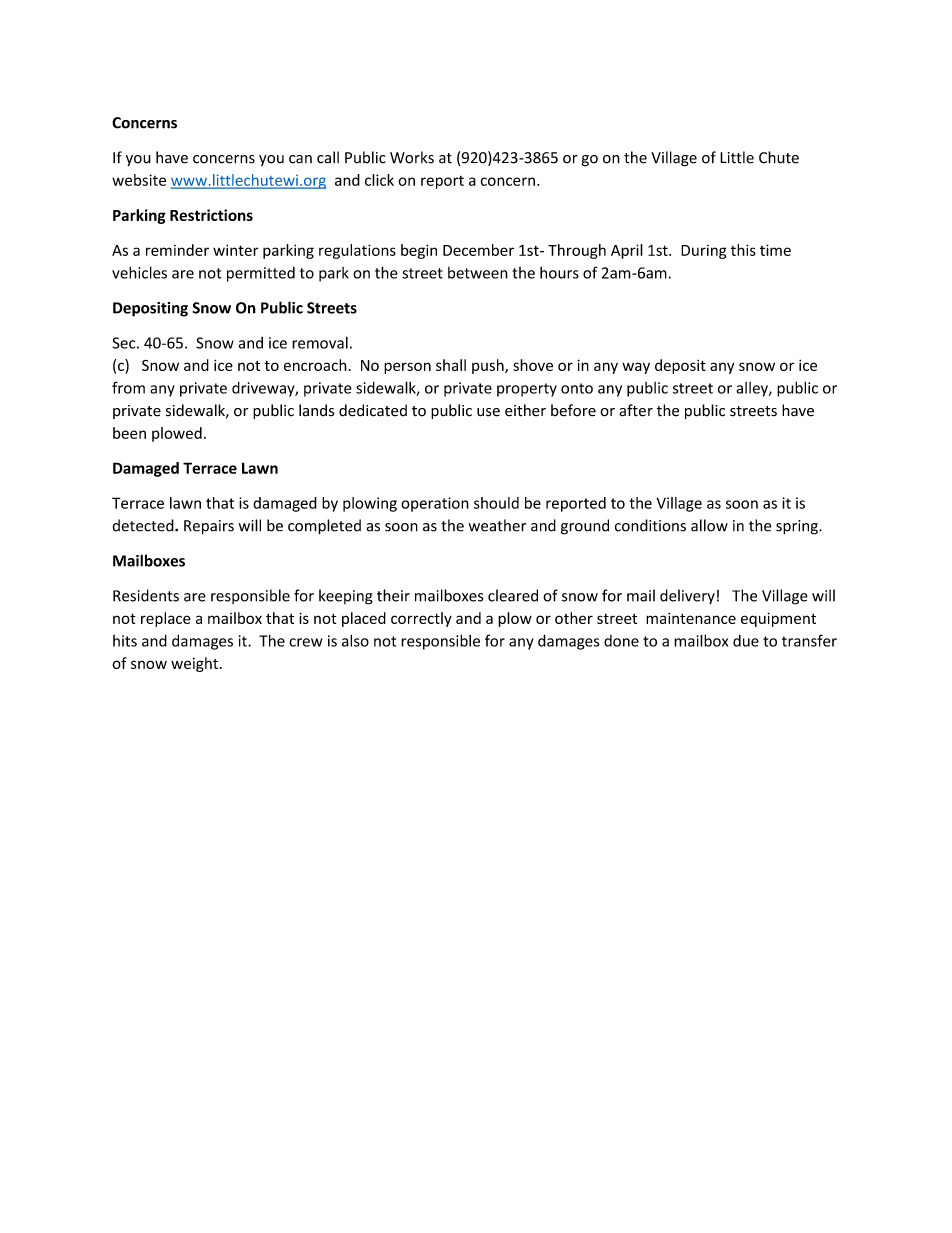 This page has height=1233, width=952. What do you see at coordinates (209, 527) in the page?
I see `Repairs` at bounding box center [209, 527].
